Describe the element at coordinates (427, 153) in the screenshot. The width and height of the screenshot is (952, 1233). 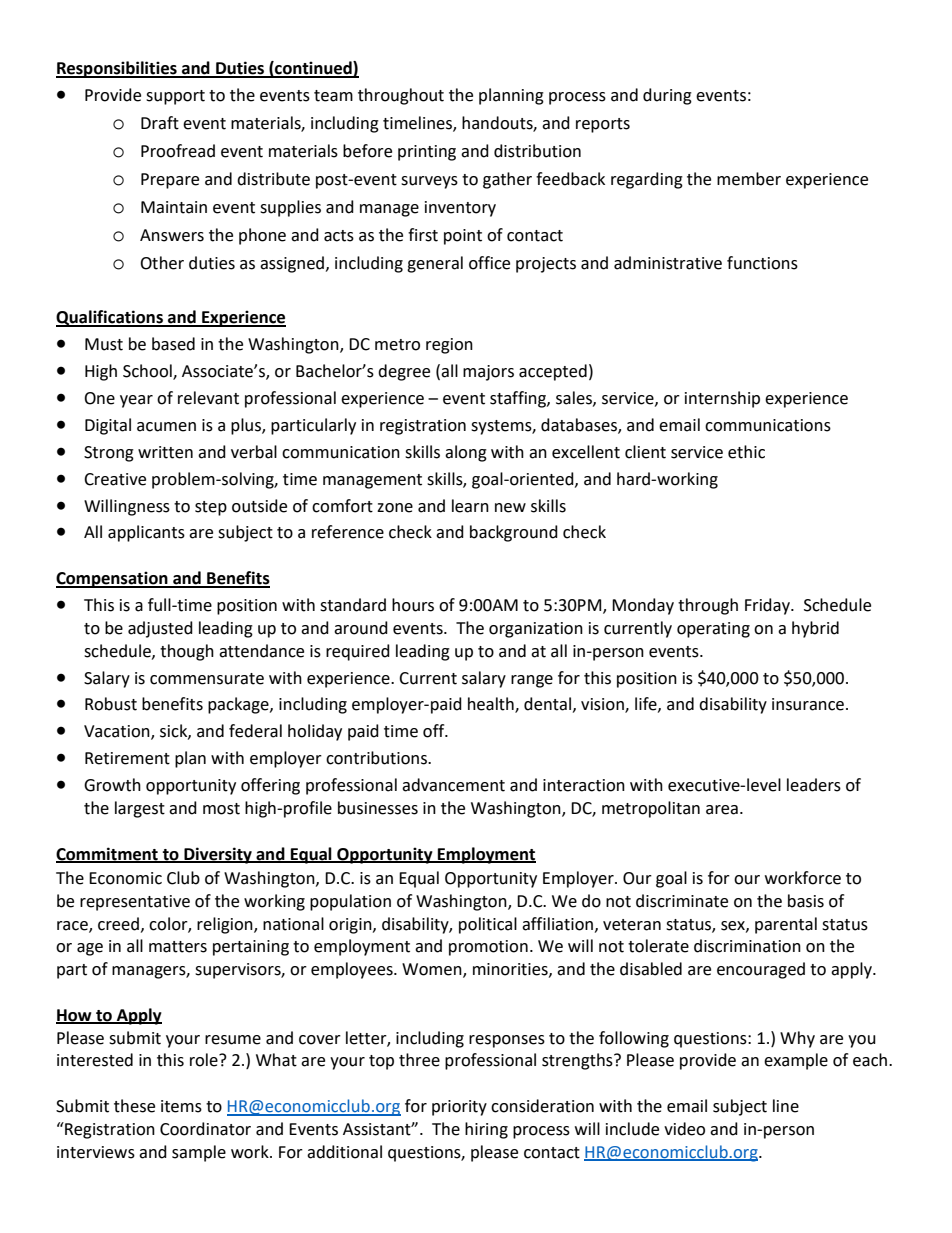
I see `printing` at that location.
